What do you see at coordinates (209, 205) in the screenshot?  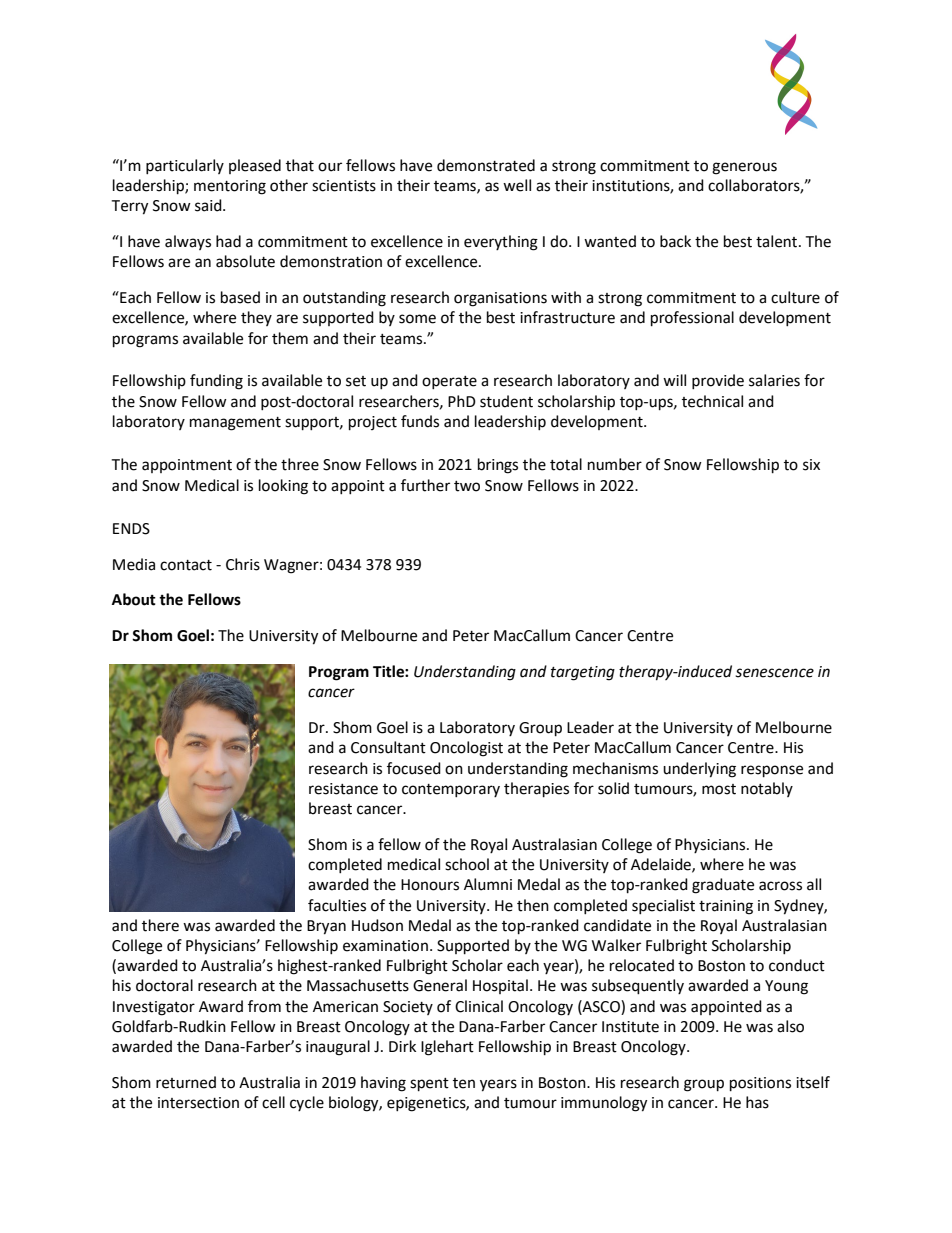 I see `said` at bounding box center [209, 205].
